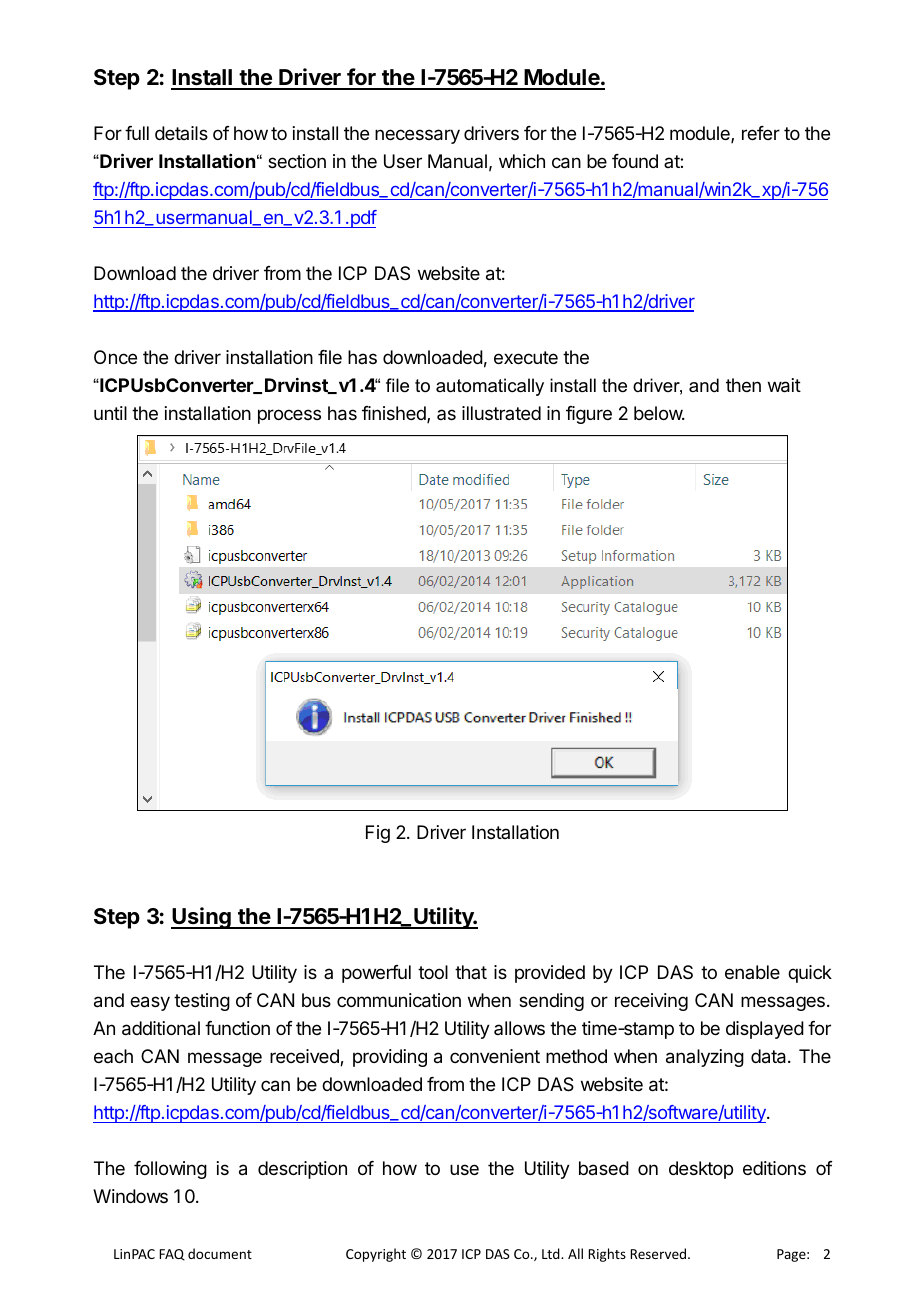  I want to click on enable, so click(752, 972).
